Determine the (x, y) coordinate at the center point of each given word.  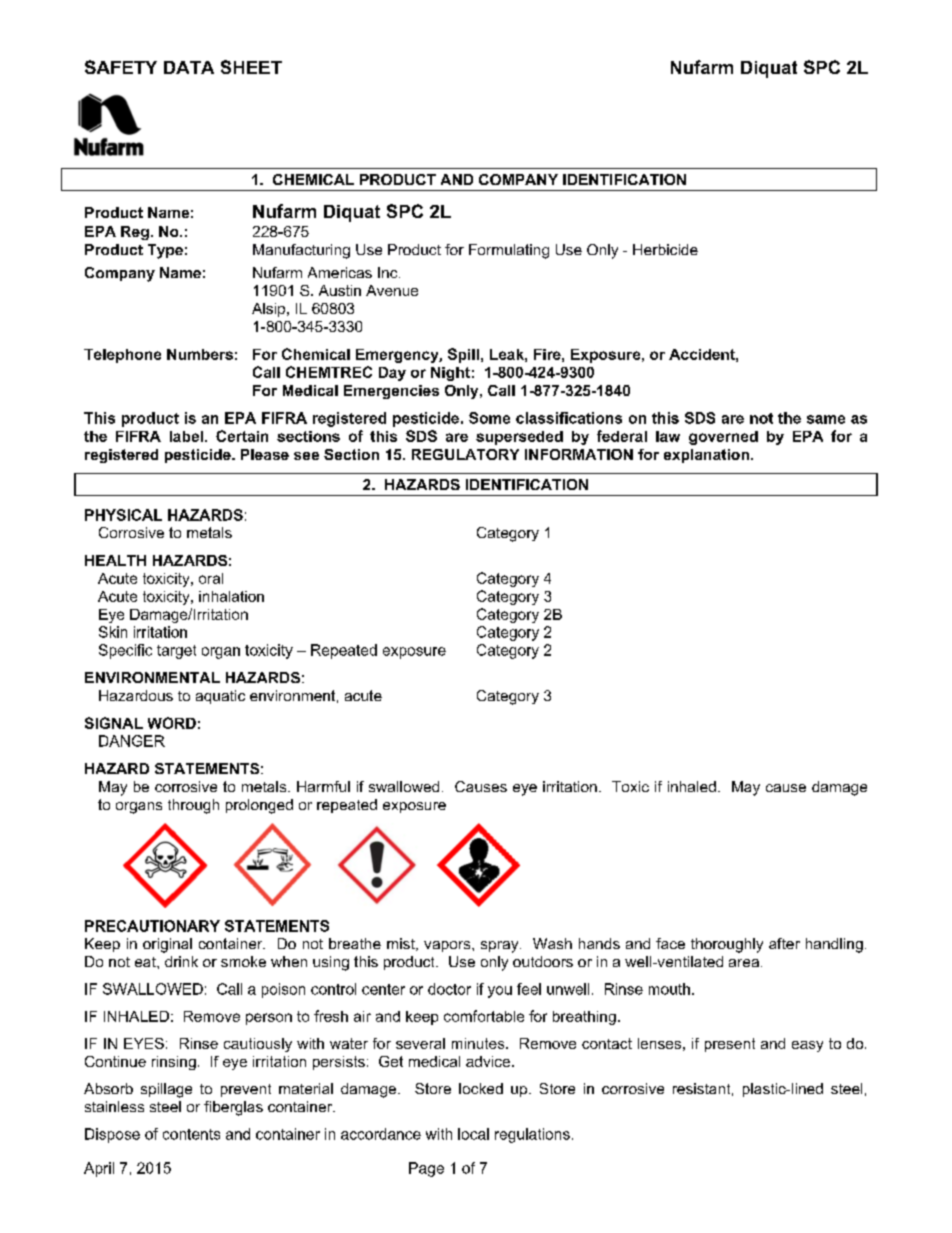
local (473, 1134)
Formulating (509, 251)
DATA (189, 67)
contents (191, 1134)
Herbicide (665, 249)
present (730, 1045)
